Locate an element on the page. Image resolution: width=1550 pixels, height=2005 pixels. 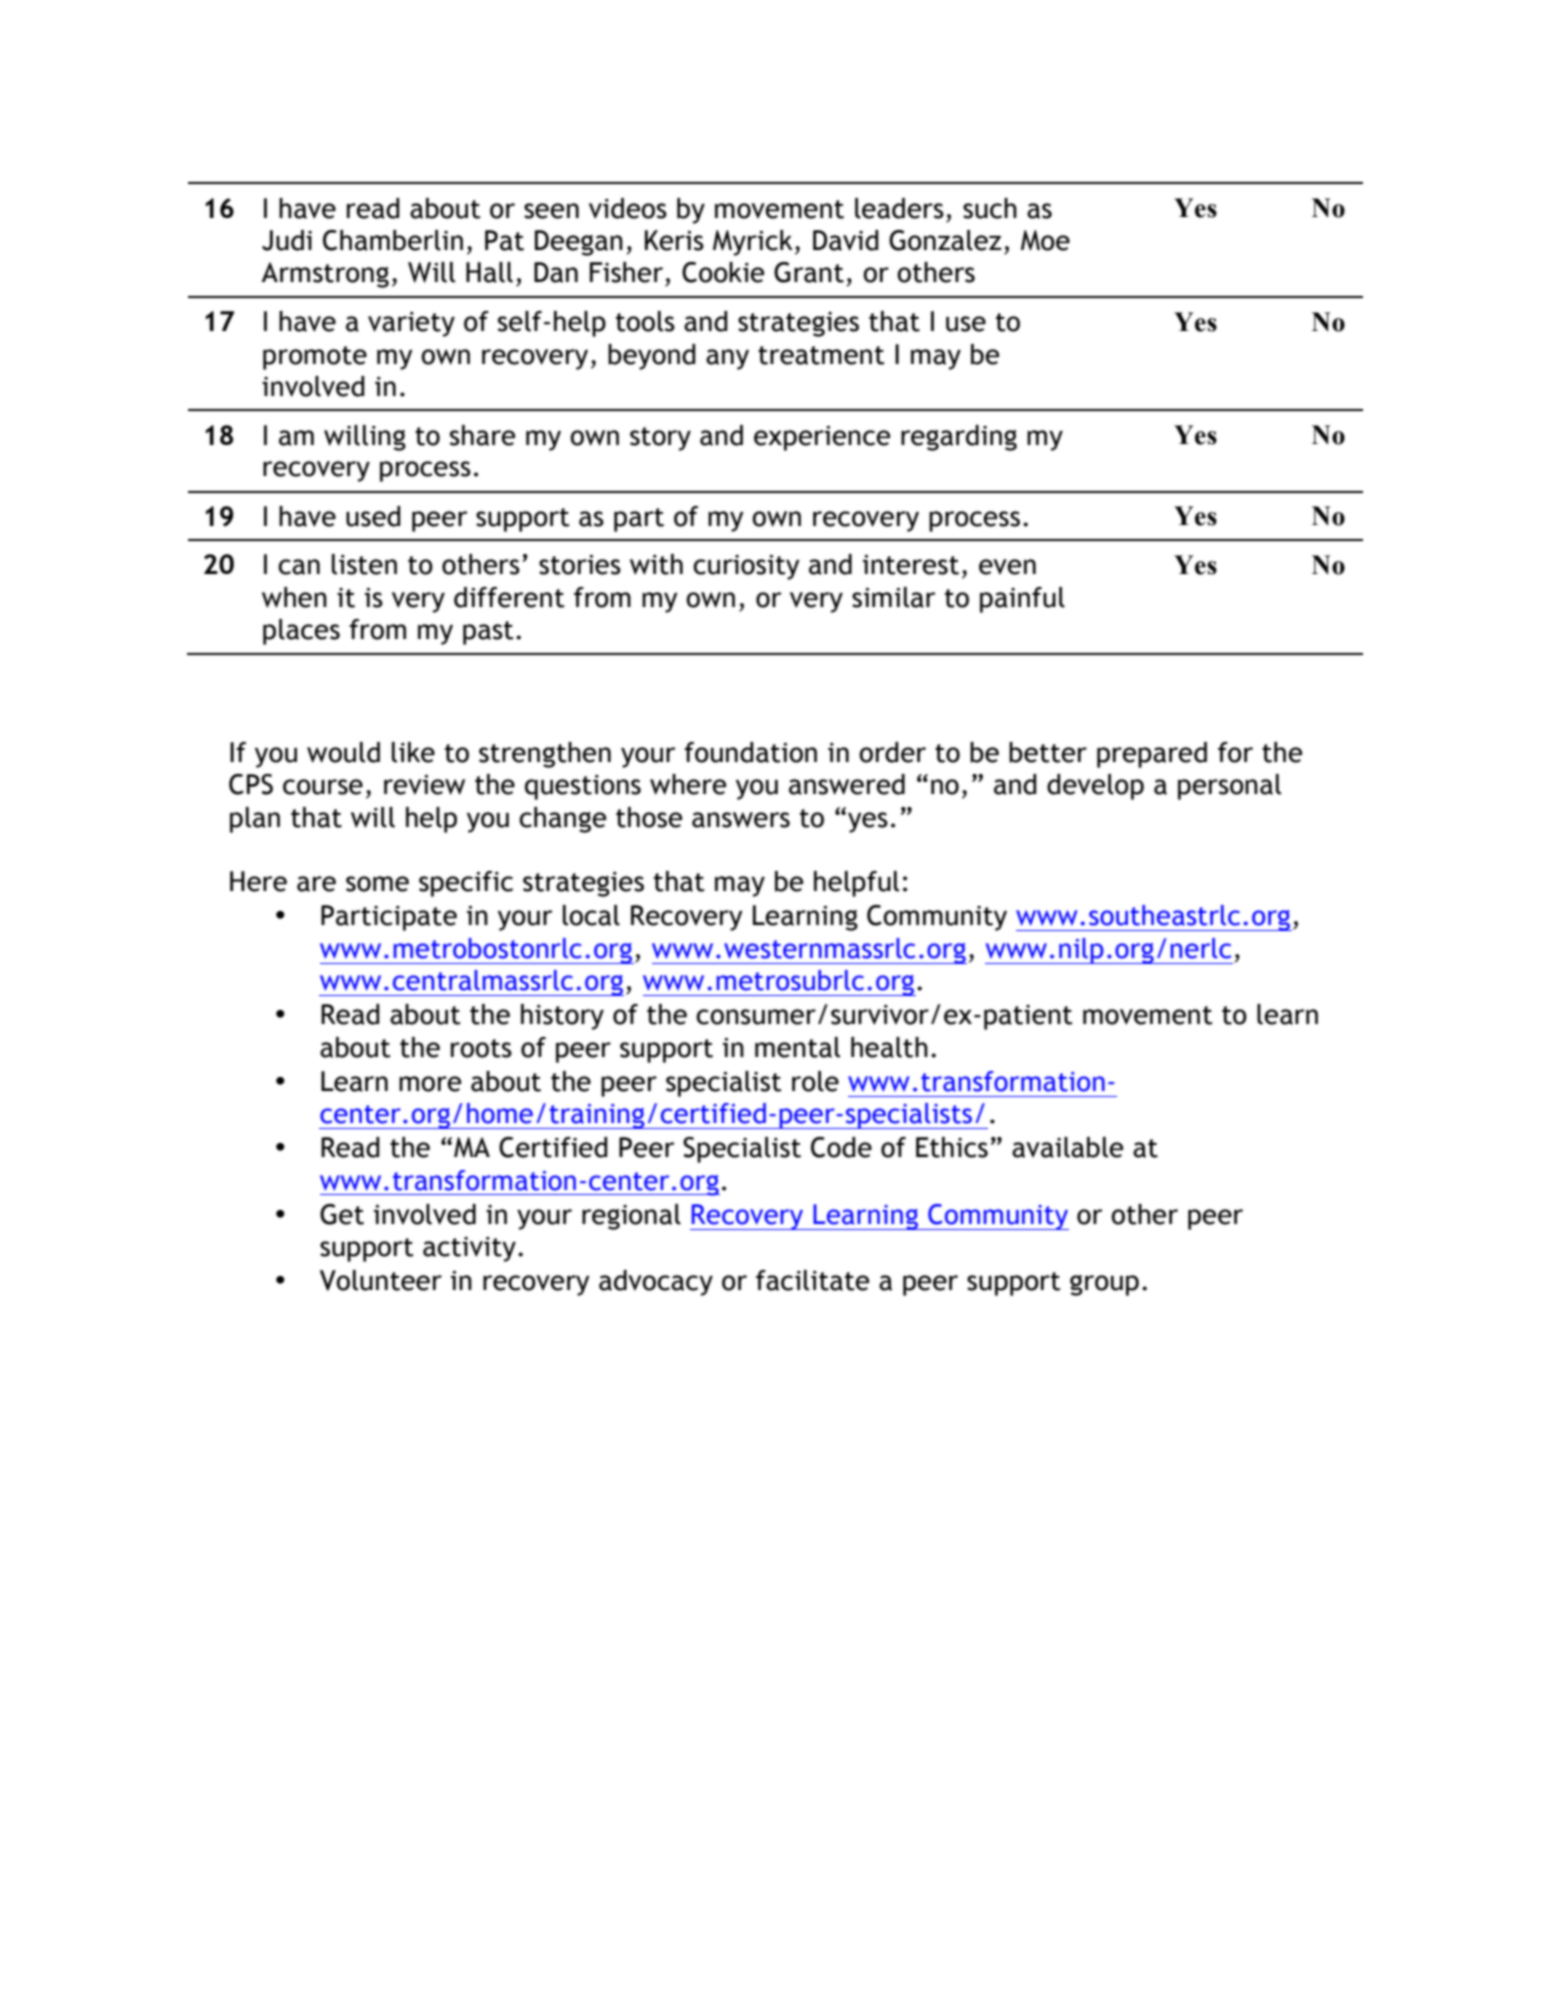
Cookie is located at coordinates (723, 272).
